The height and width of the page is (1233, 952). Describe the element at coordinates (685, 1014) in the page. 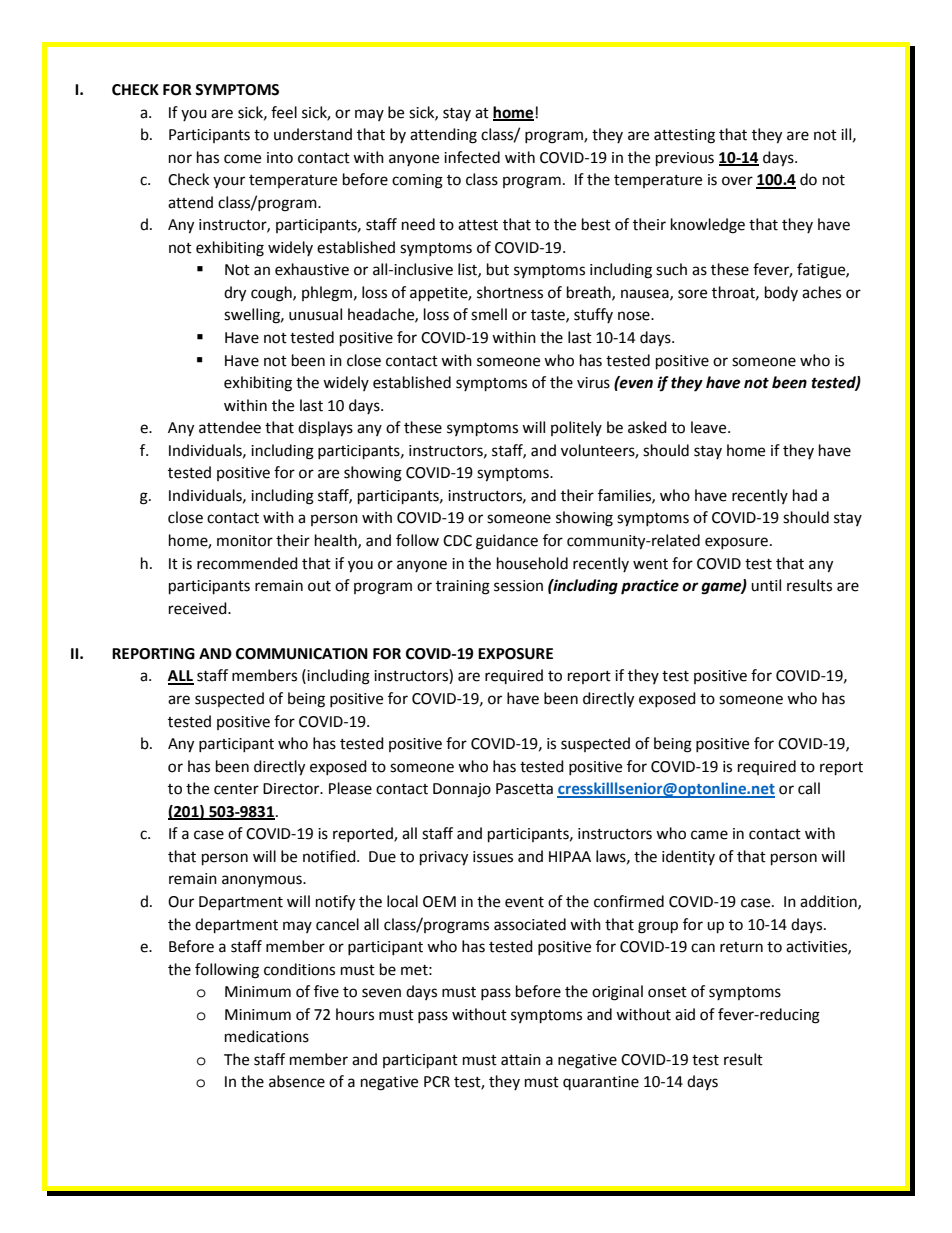

I see `aid` at that location.
